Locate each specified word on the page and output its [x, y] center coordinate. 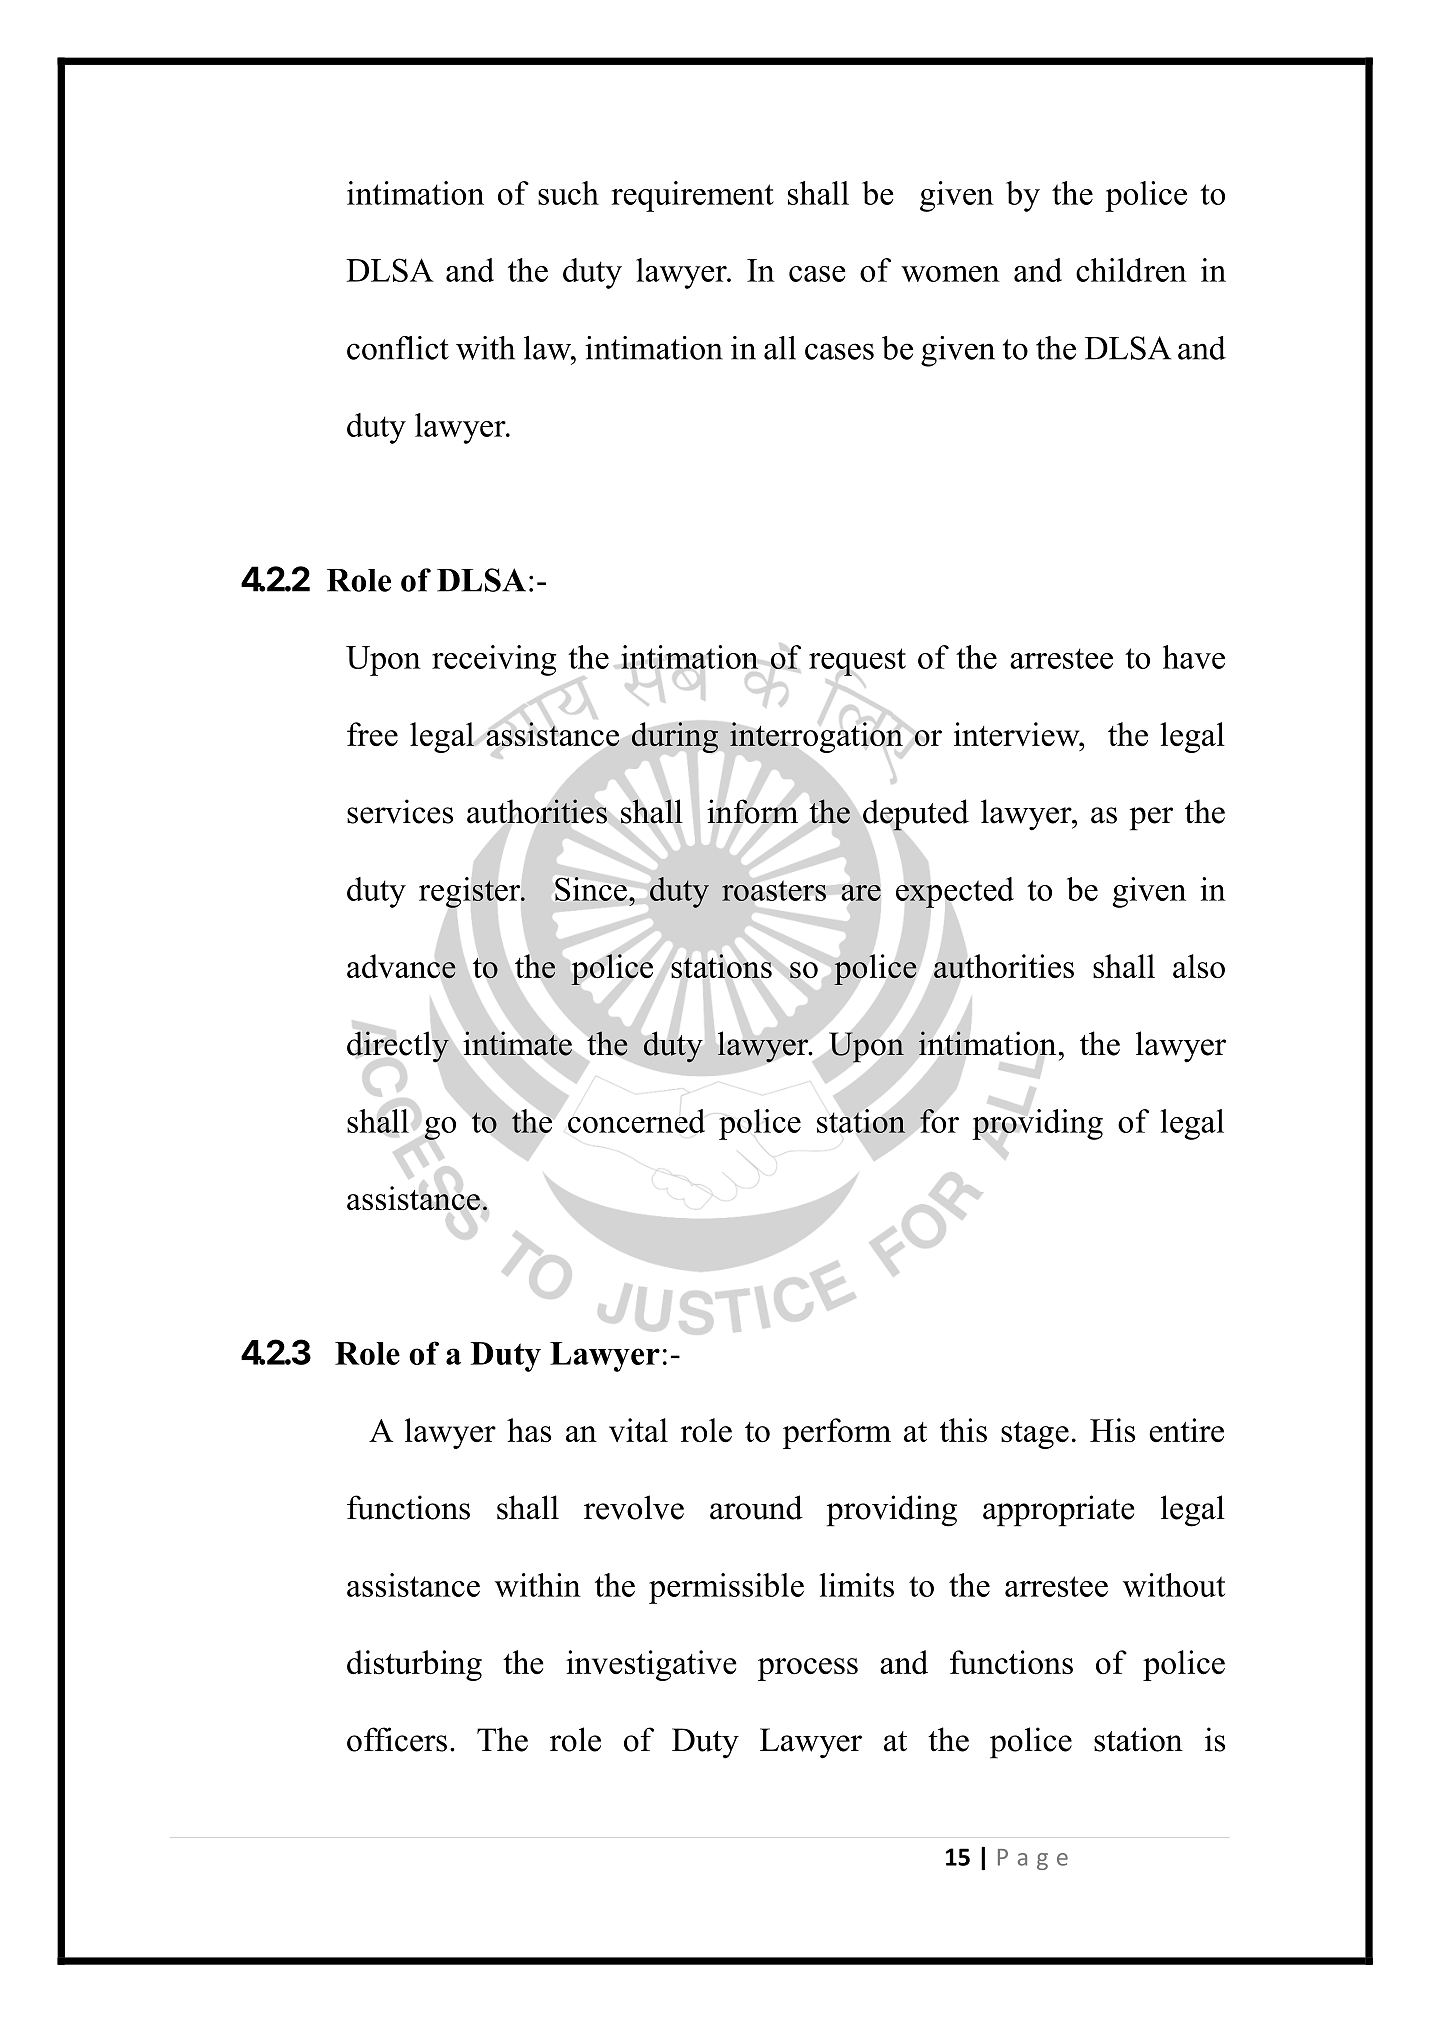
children [1131, 270]
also [1199, 966]
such [568, 193]
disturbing [414, 1665]
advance [401, 966]
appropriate [1058, 1511]
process [808, 1669]
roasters [774, 890]
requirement [693, 196]
